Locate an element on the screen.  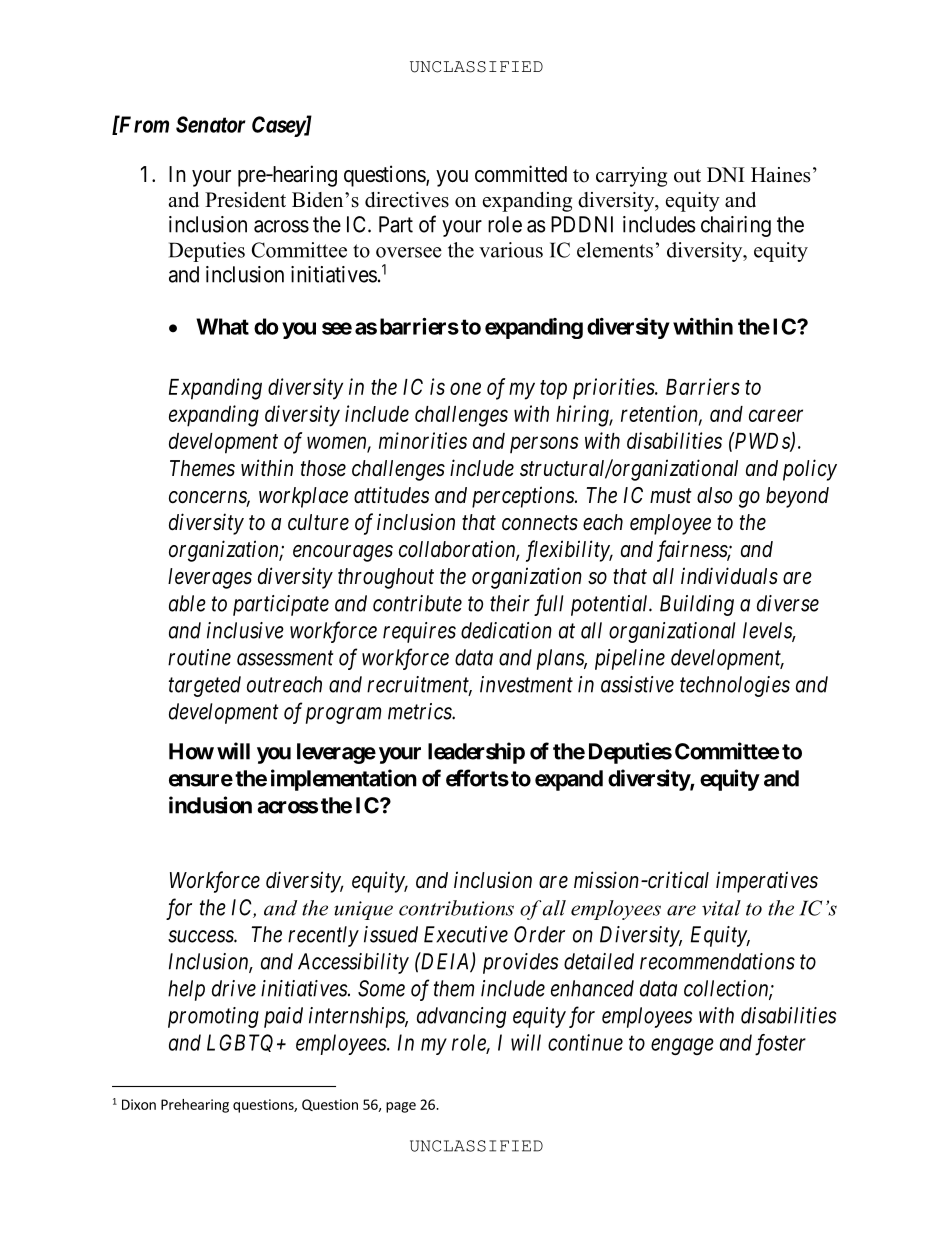
What is located at coordinates (222, 326).
